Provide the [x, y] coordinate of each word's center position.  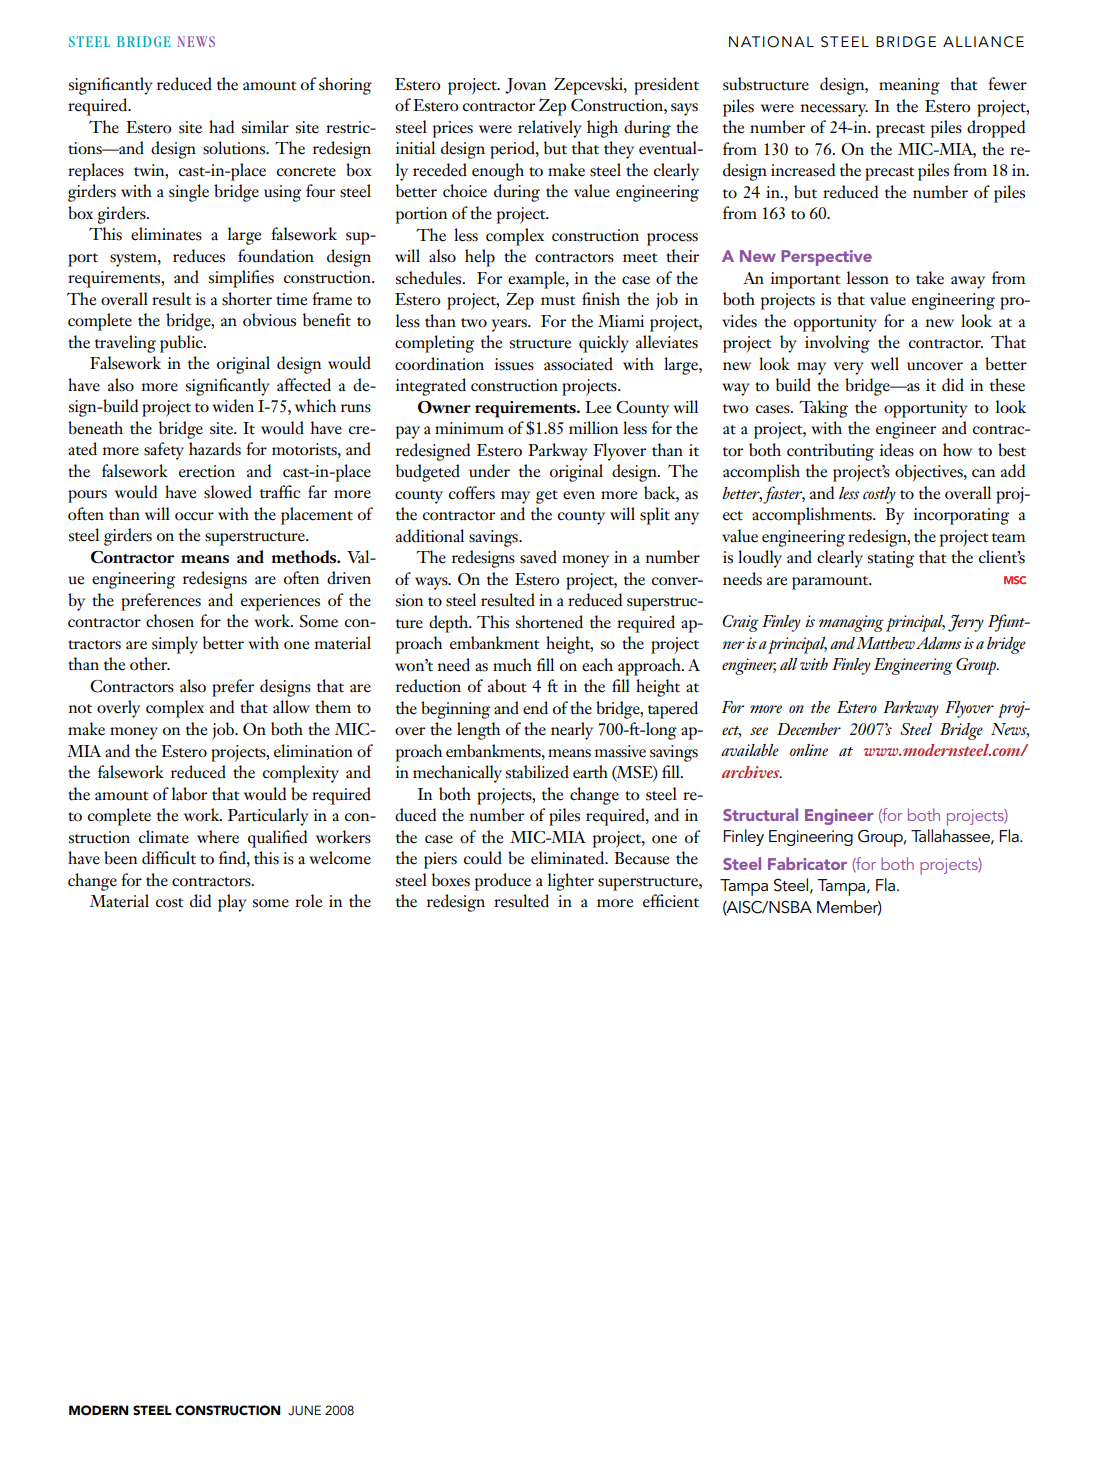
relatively [550, 129]
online [809, 750]
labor [189, 794]
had [221, 127]
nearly [572, 731]
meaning [909, 86]
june [304, 1410]
